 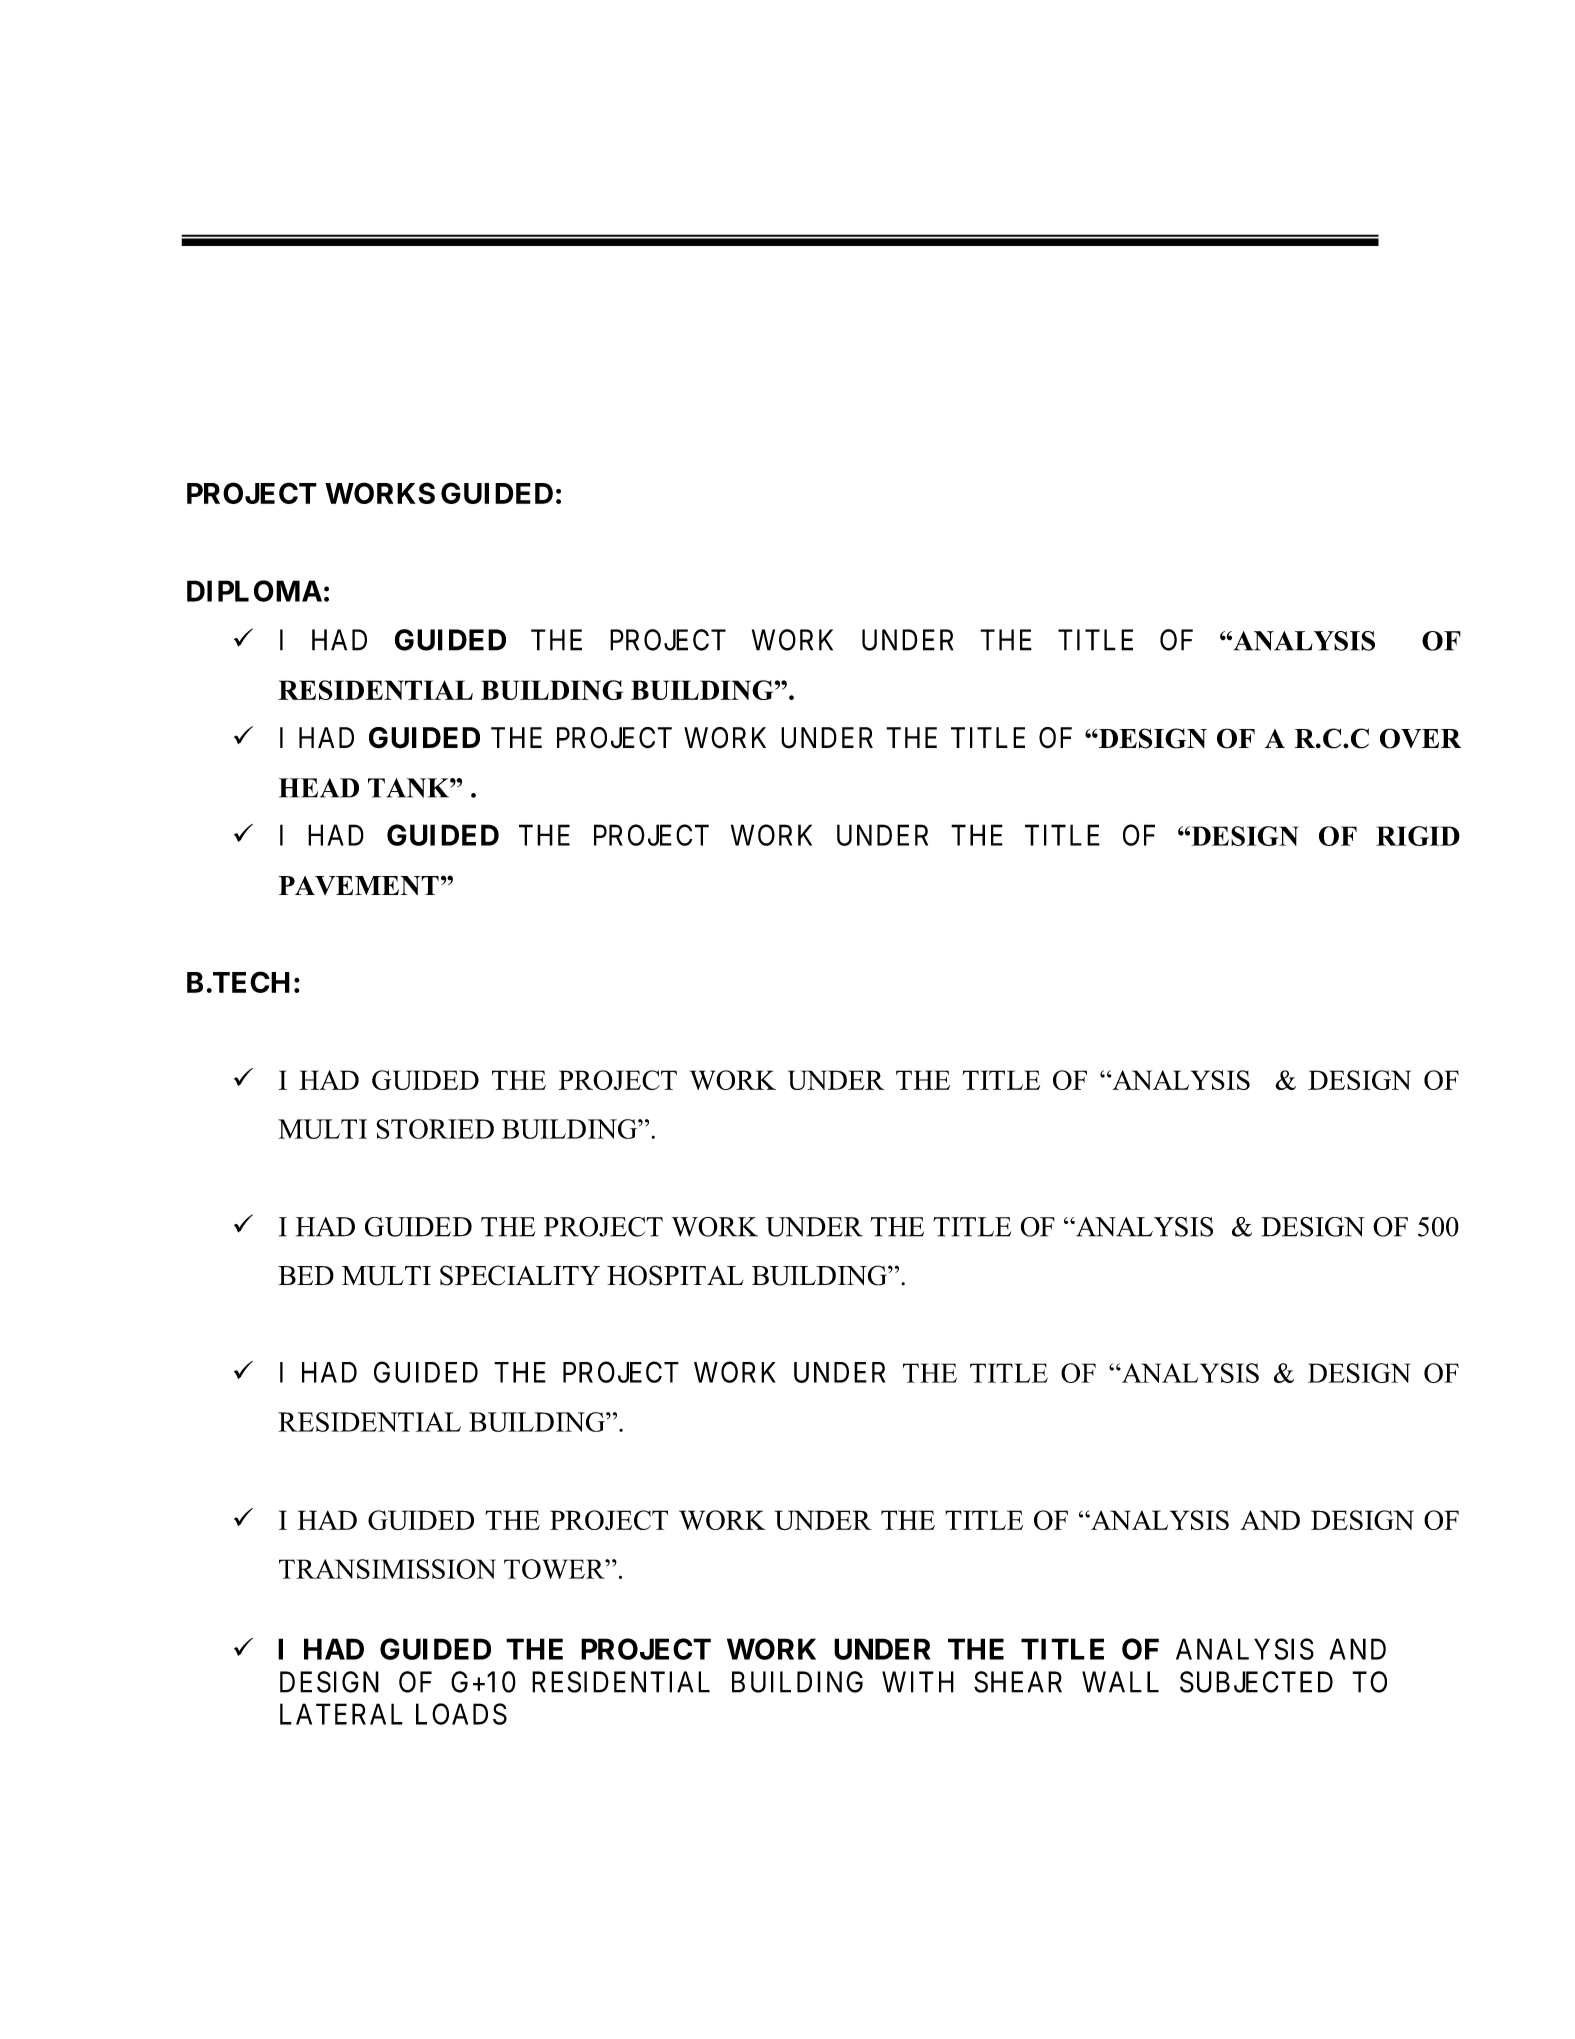 I want to click on HOSPITAL, so click(x=675, y=1275).
